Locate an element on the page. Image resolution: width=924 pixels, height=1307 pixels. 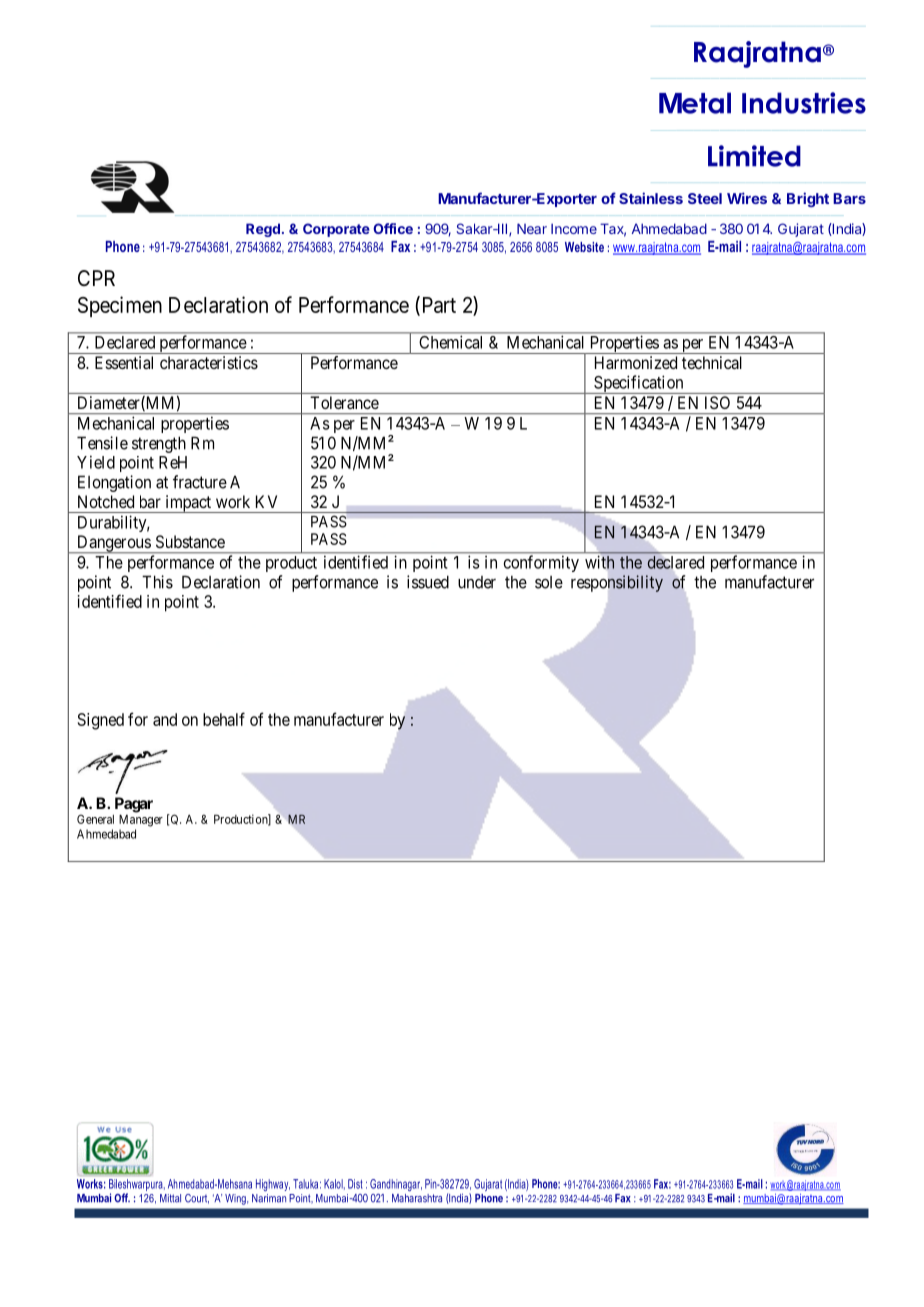
Court is located at coordinates (197, 1199).
